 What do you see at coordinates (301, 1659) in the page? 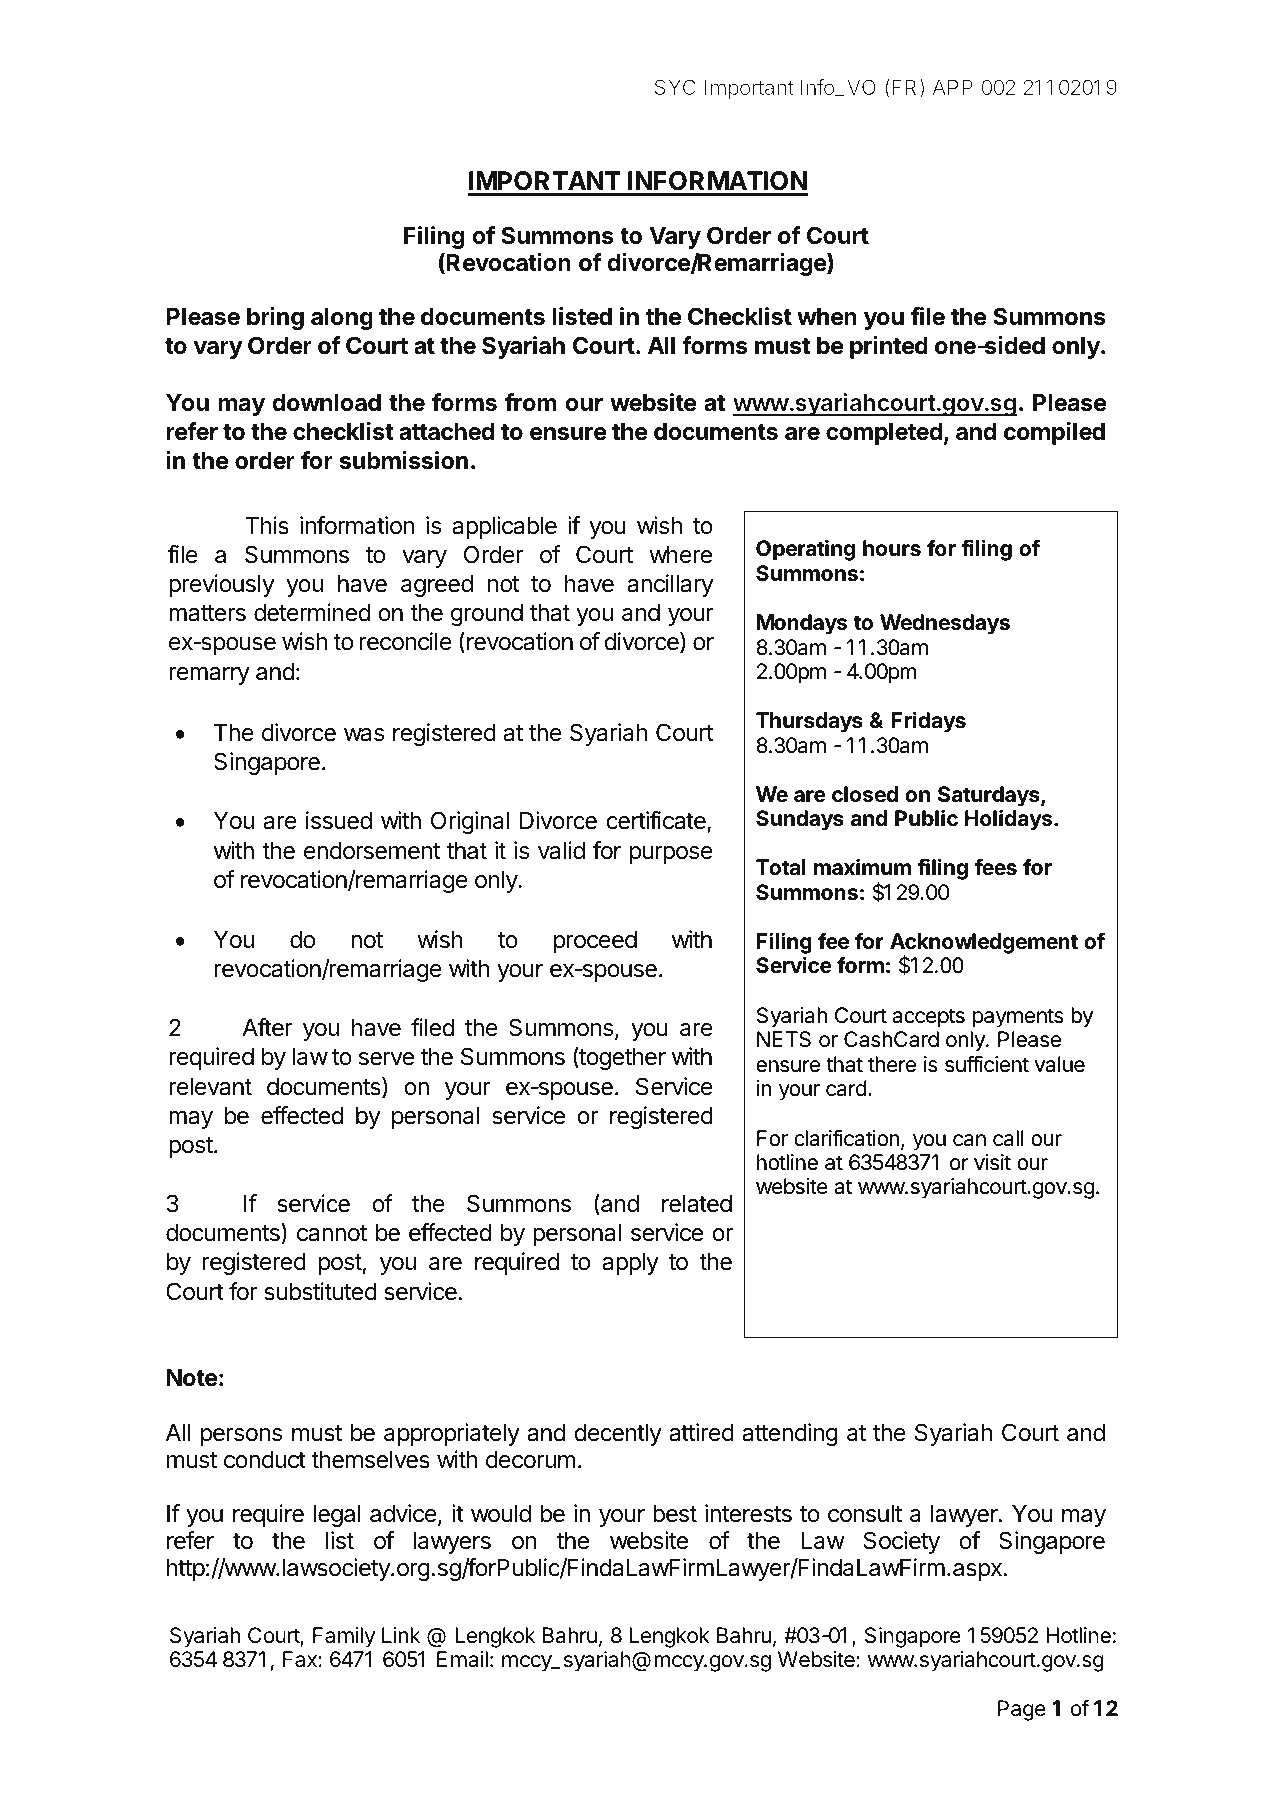
I see `Fax` at bounding box center [301, 1659].
